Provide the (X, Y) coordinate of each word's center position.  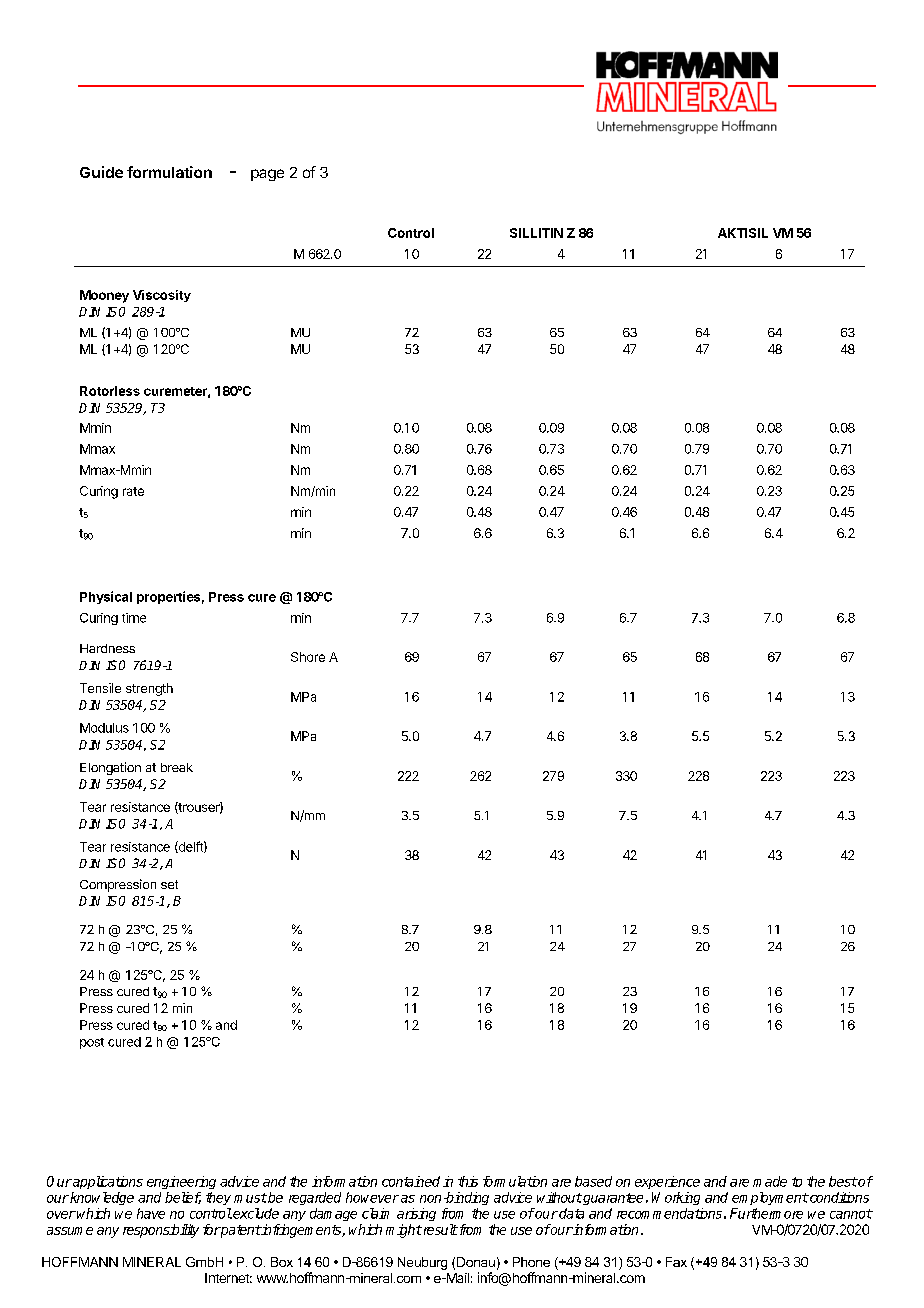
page (267, 175)
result (439, 1229)
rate (133, 491)
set (169, 884)
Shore (308, 657)
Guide (101, 172)
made (770, 1181)
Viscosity (162, 296)
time (134, 618)
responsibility (161, 1231)
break (177, 767)
